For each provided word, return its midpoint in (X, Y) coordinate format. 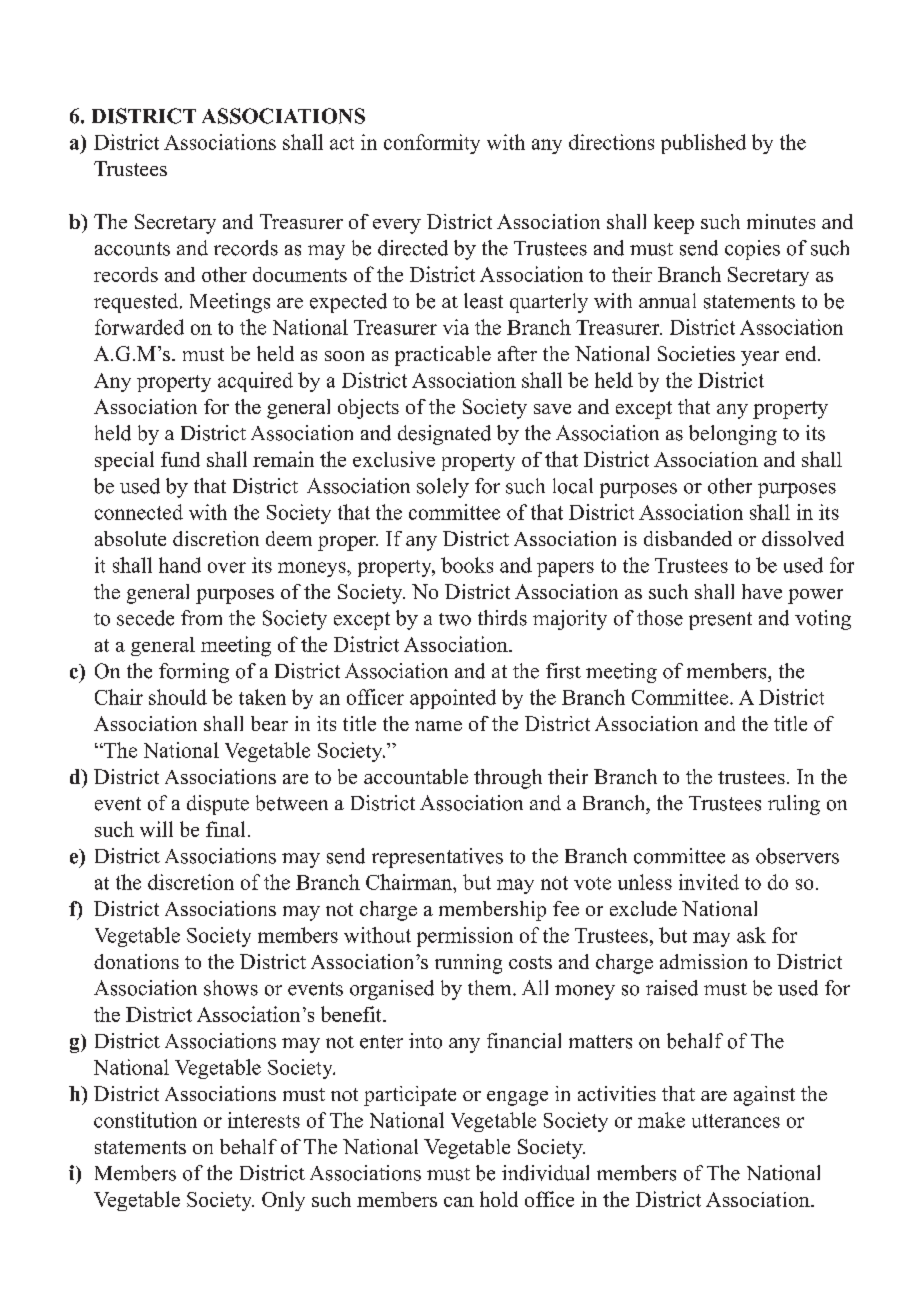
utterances (736, 1121)
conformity (432, 144)
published (703, 144)
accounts (132, 249)
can (459, 1202)
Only (283, 1201)
